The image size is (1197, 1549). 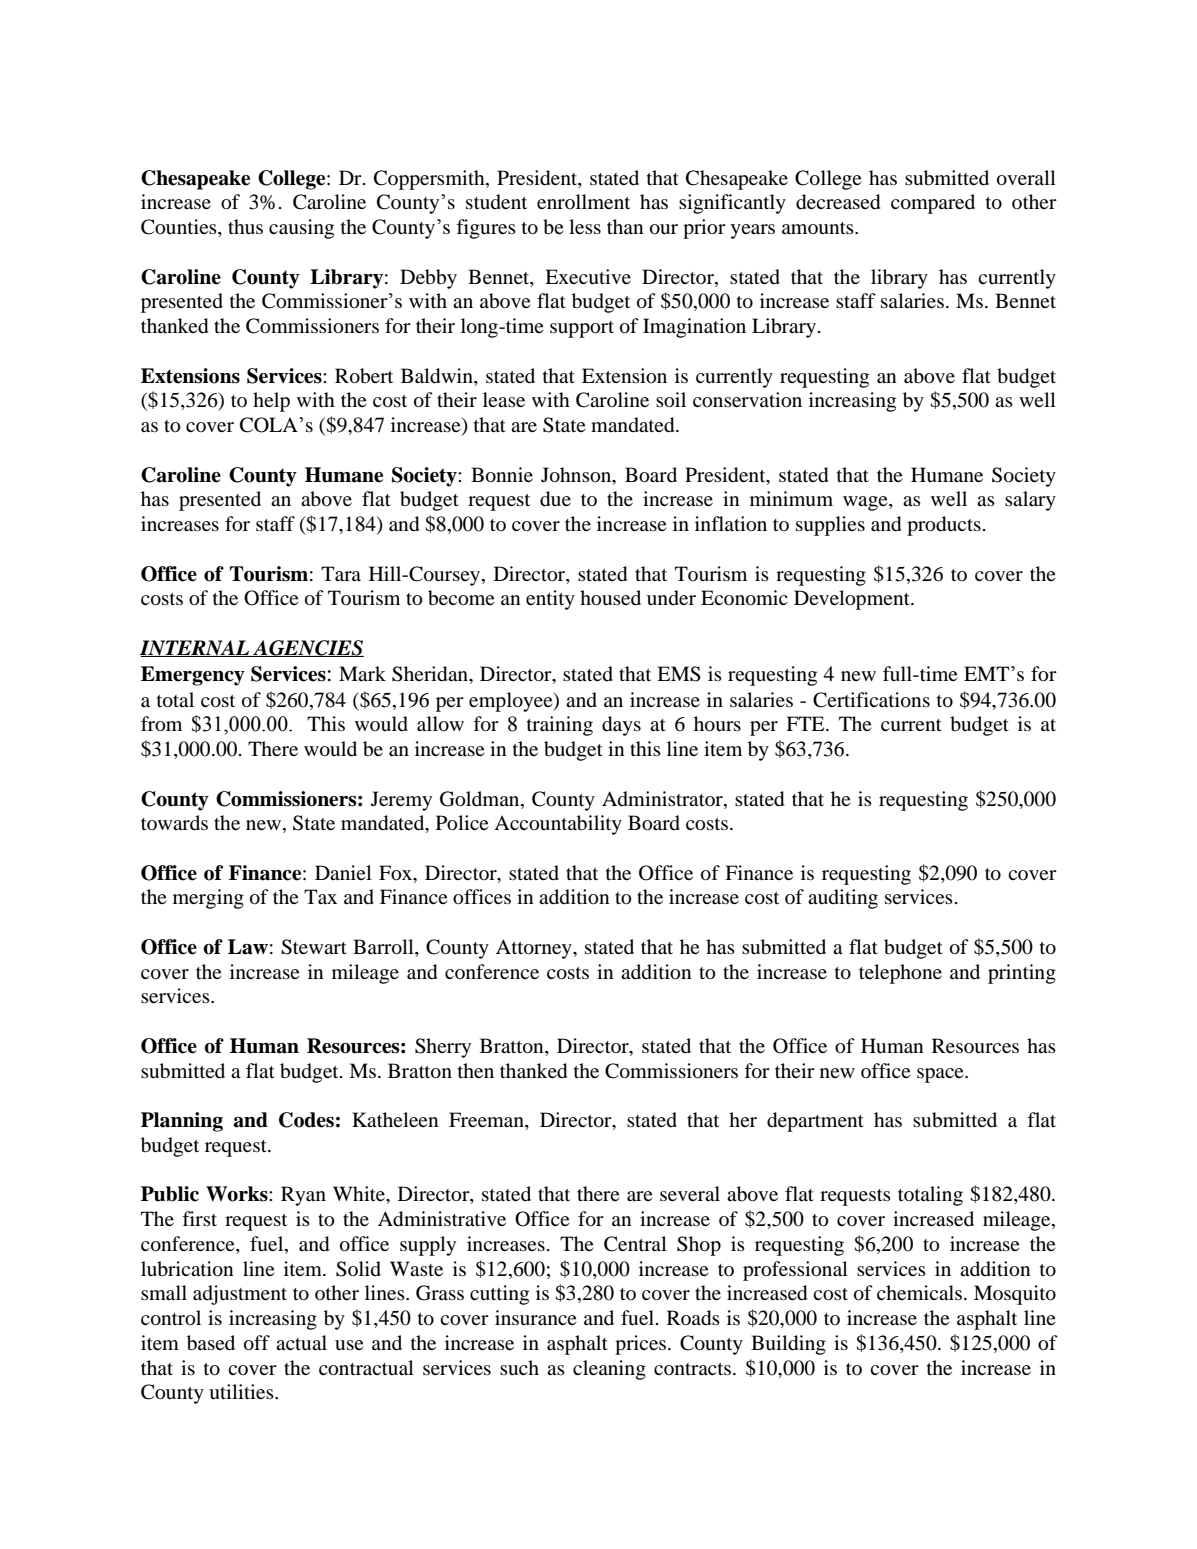 I want to click on utilities, so click(x=242, y=1392).
